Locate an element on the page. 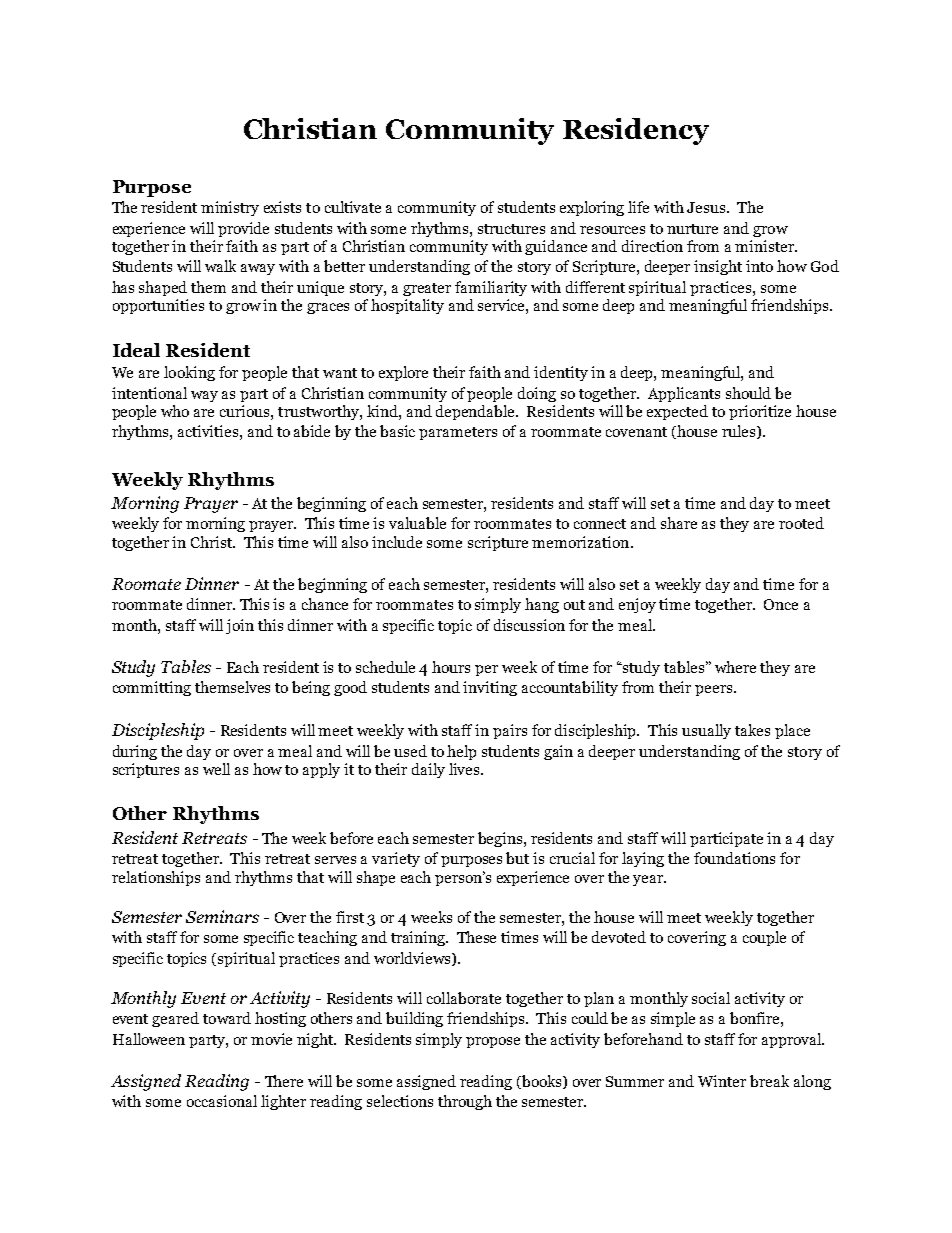  ministry is located at coordinates (230, 208).
